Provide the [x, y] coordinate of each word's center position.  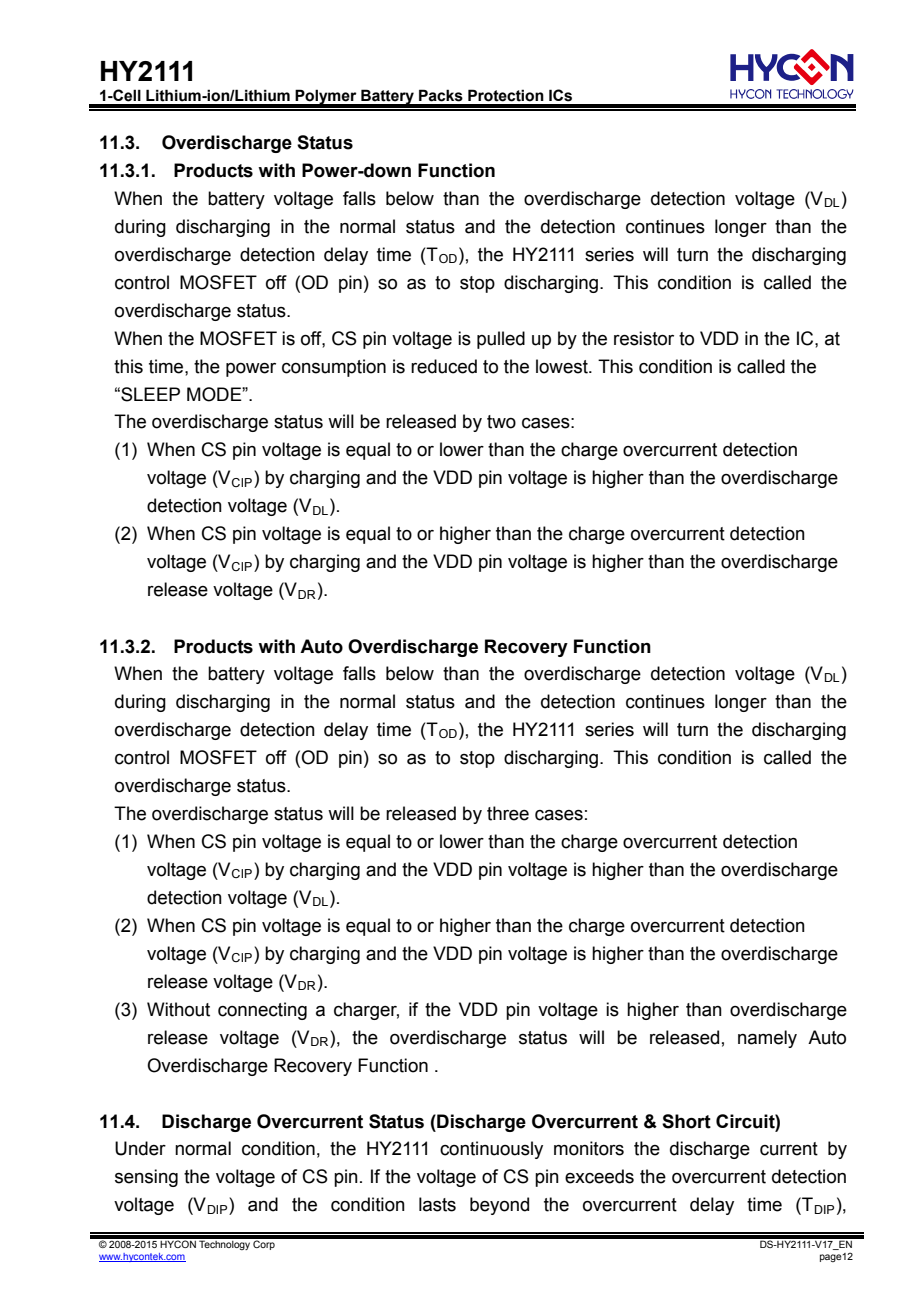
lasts [437, 1204]
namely [767, 1039]
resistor [644, 338]
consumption [334, 368]
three [508, 813]
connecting [262, 1011]
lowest [563, 366]
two [501, 422]
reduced [444, 366]
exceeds [599, 1176]
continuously [491, 1150]
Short [686, 1121]
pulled [501, 340]
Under [140, 1148]
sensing [146, 1178]
